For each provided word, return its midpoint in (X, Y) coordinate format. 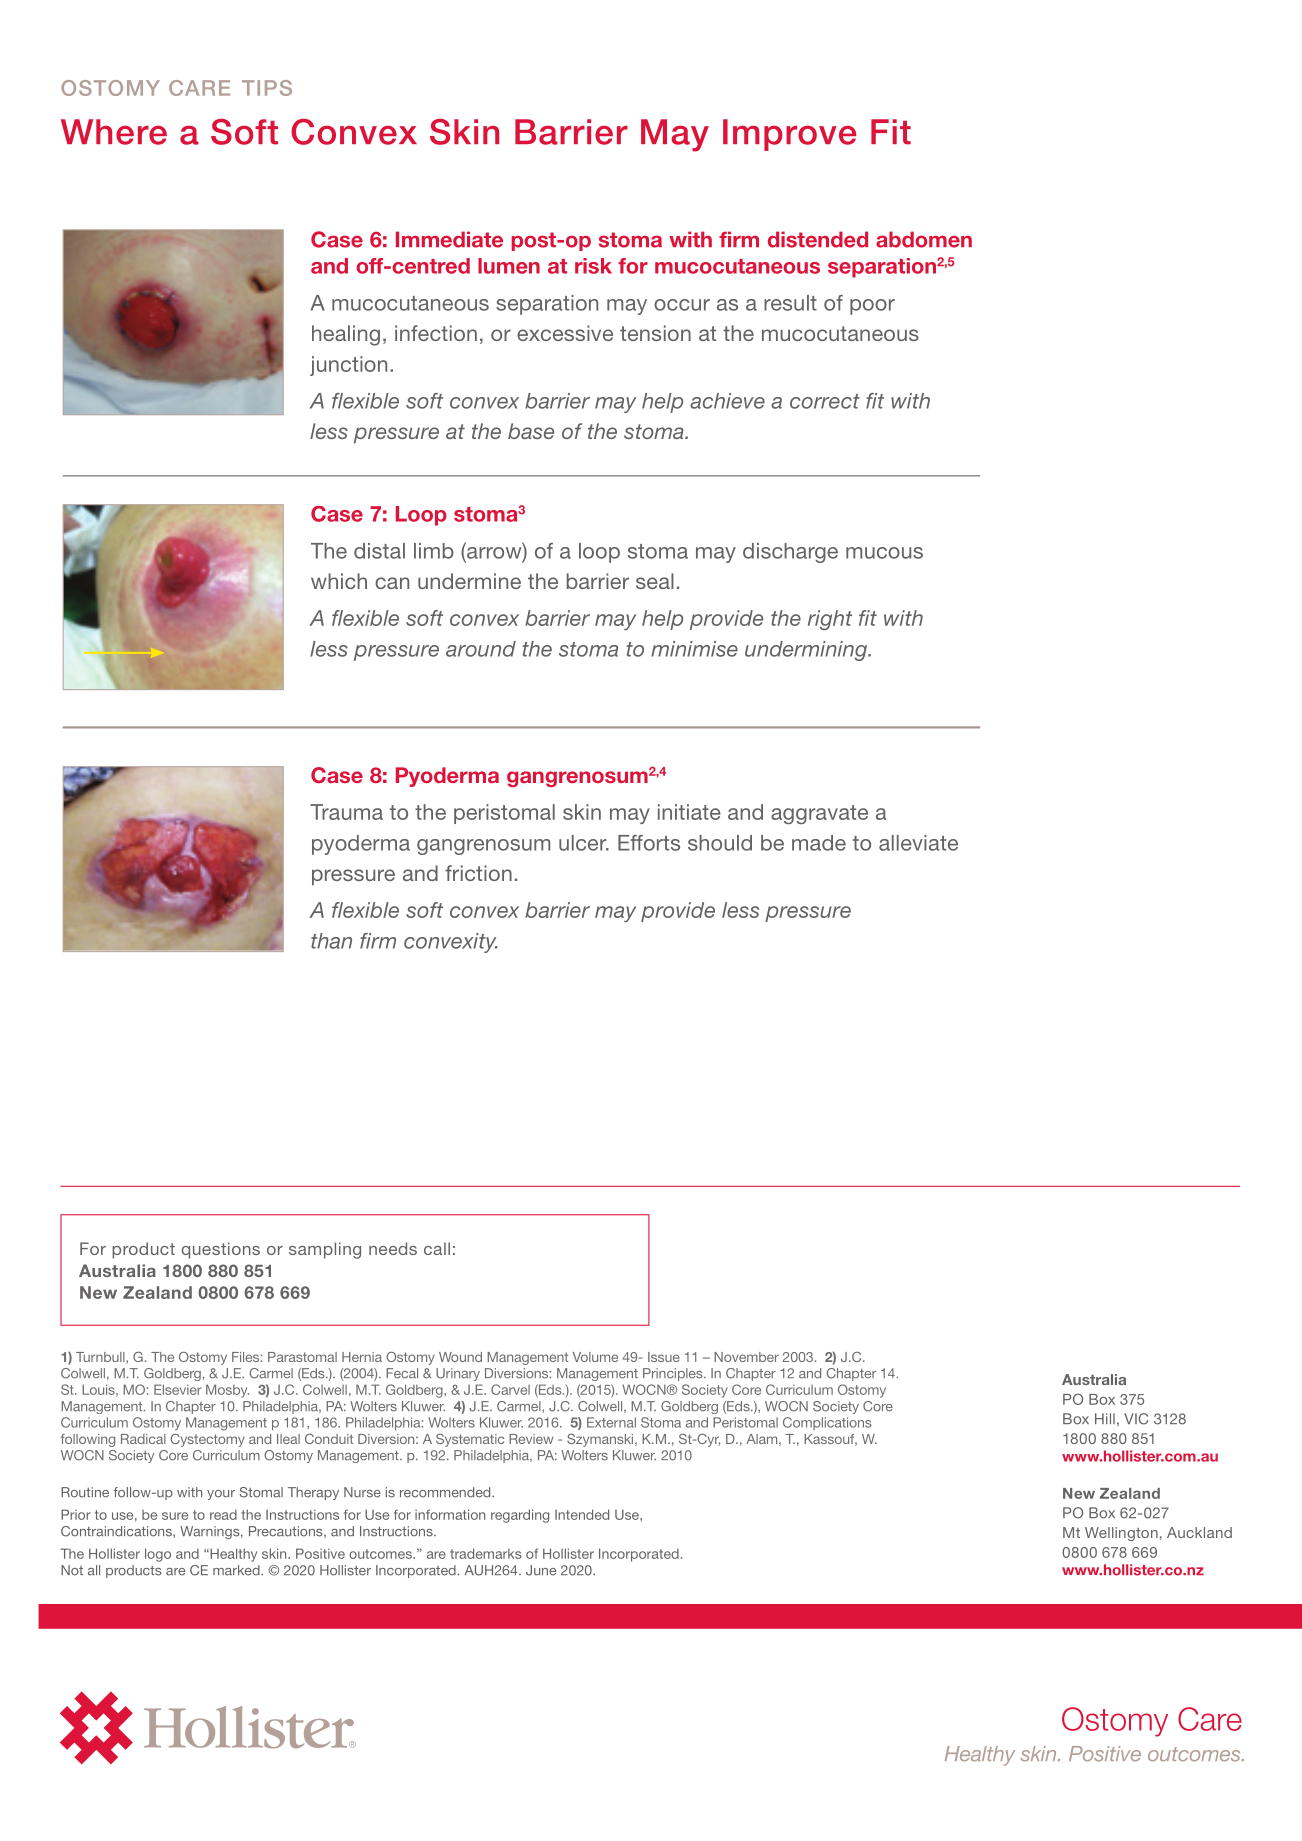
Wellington (1121, 1534)
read (223, 1515)
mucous (884, 553)
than (331, 941)
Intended (582, 1514)
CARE (199, 88)
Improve (790, 135)
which (339, 581)
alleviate (918, 843)
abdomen (924, 239)
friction (478, 873)
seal (655, 581)
